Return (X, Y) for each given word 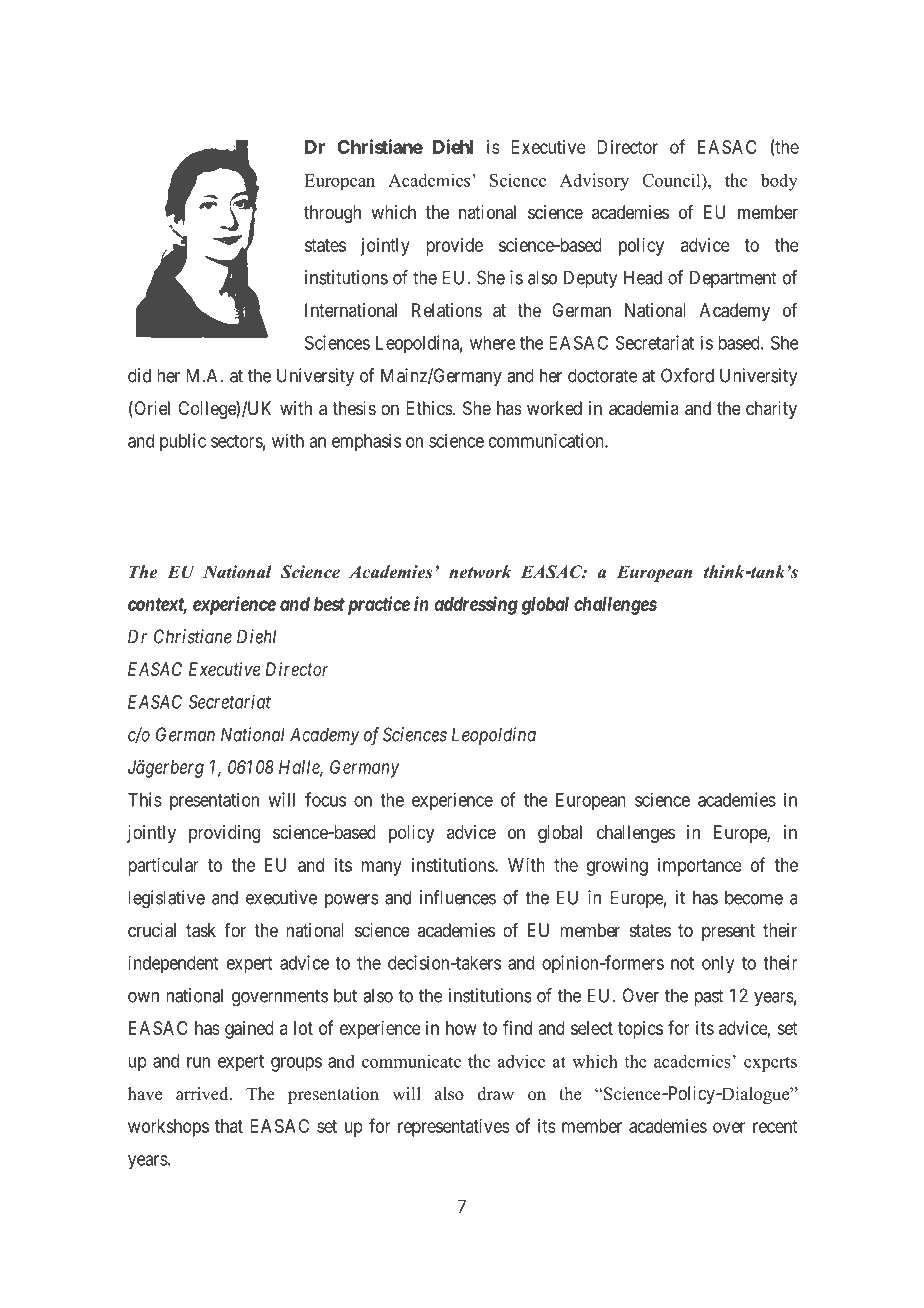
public (183, 442)
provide (454, 247)
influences (458, 897)
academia (644, 408)
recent (775, 1126)
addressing (476, 605)
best (329, 604)
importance (700, 867)
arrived (203, 1094)
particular (164, 867)
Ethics (429, 408)
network (480, 572)
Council (672, 180)
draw (496, 1094)
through (332, 214)
